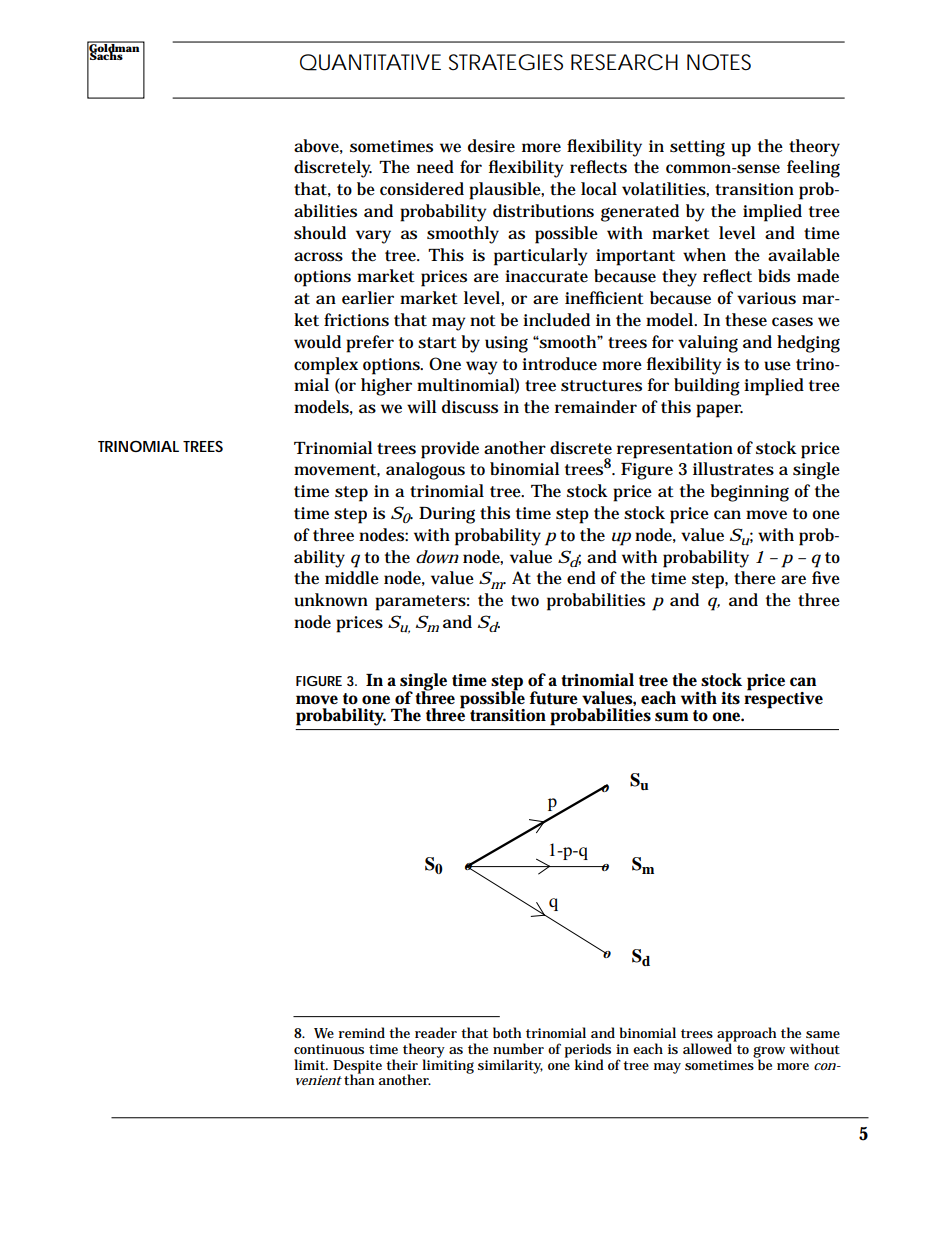 The height and width of the screenshot is (1233, 952). I want to click on sum, so click(672, 717).
